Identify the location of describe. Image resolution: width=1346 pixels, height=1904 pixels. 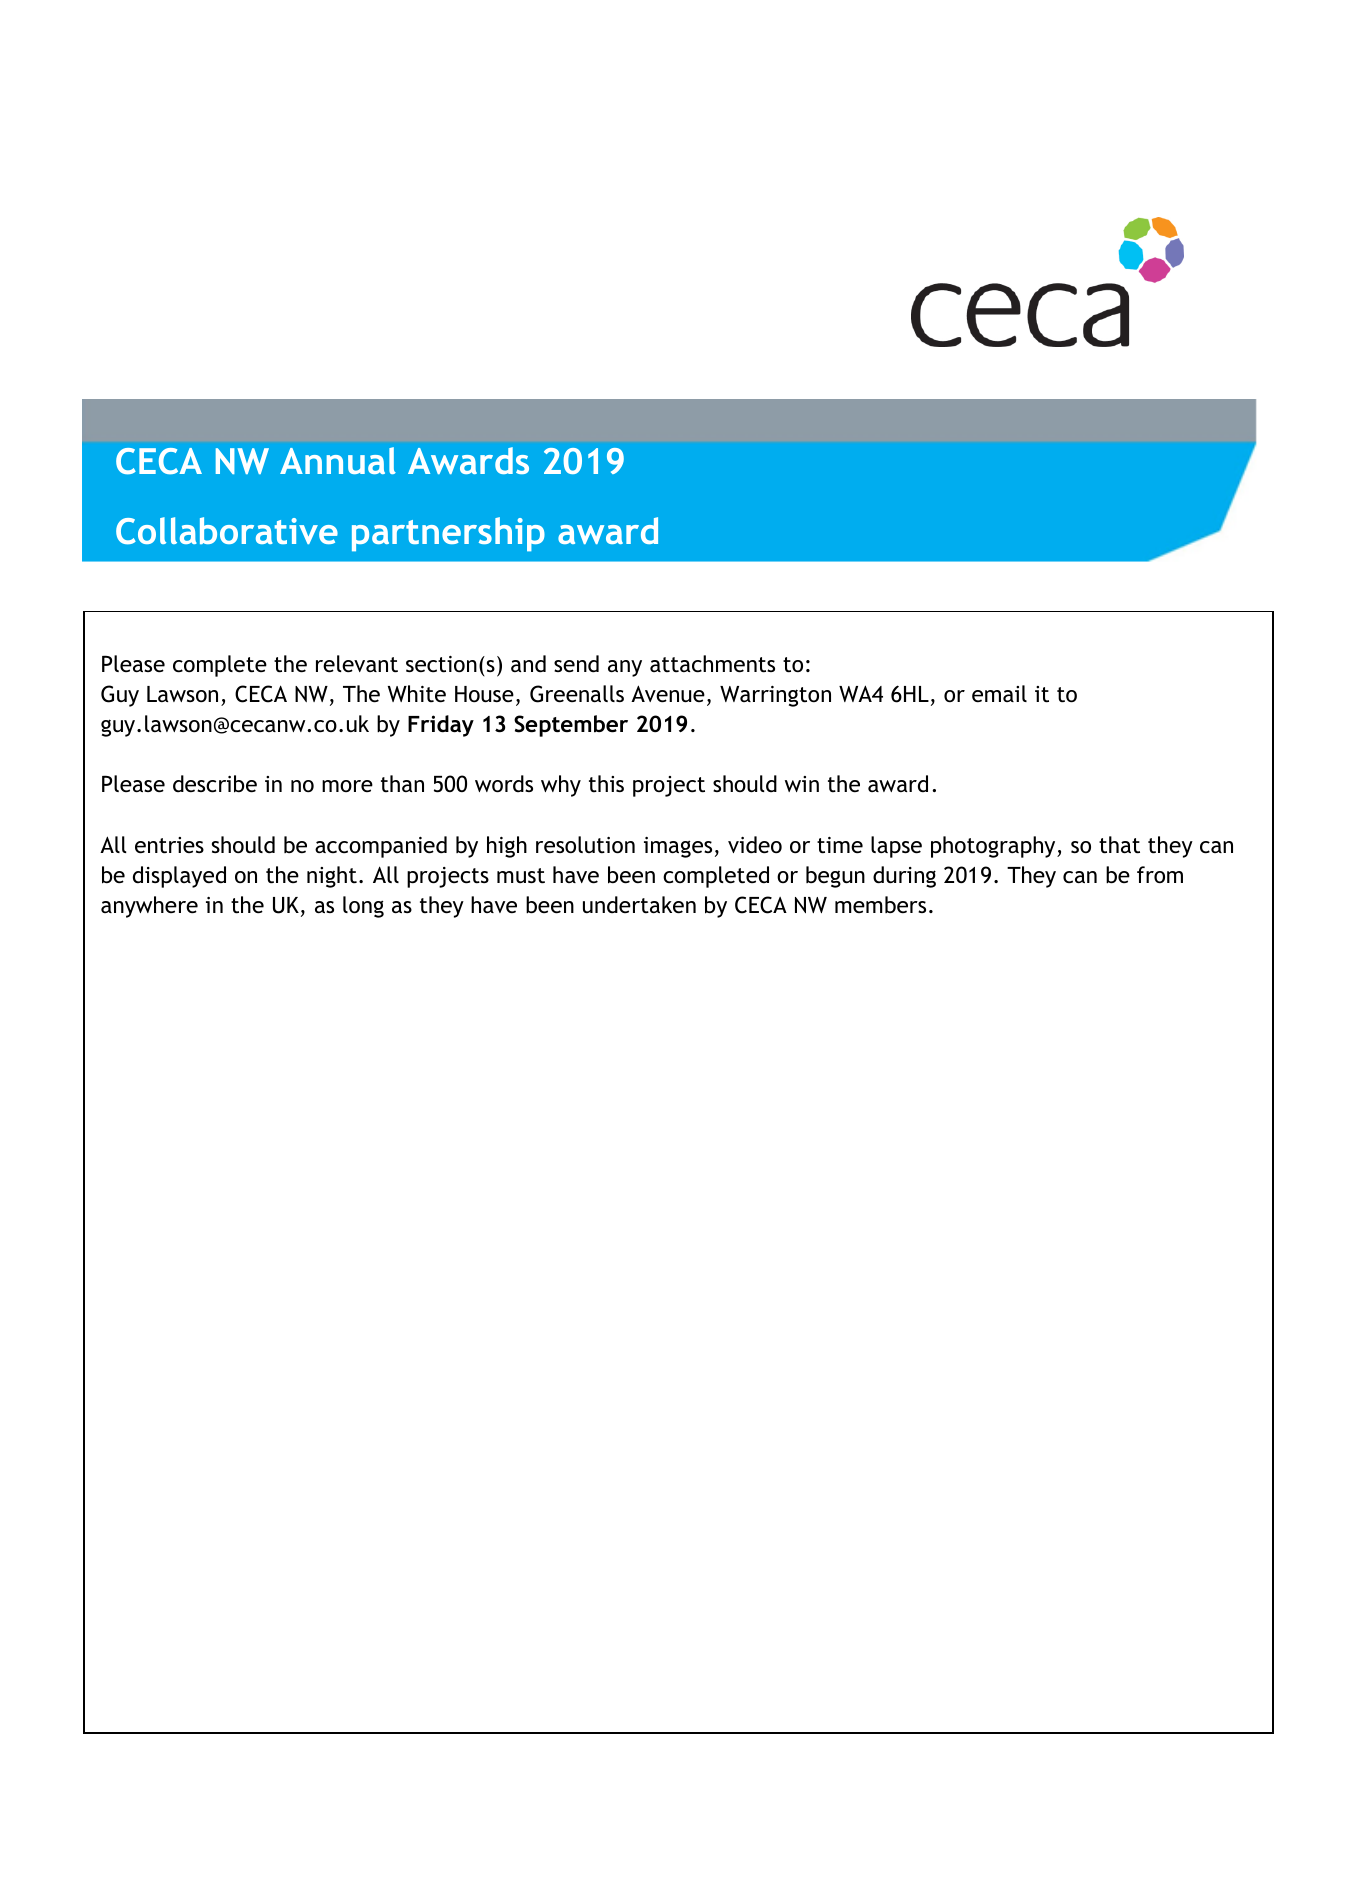
(215, 784).
